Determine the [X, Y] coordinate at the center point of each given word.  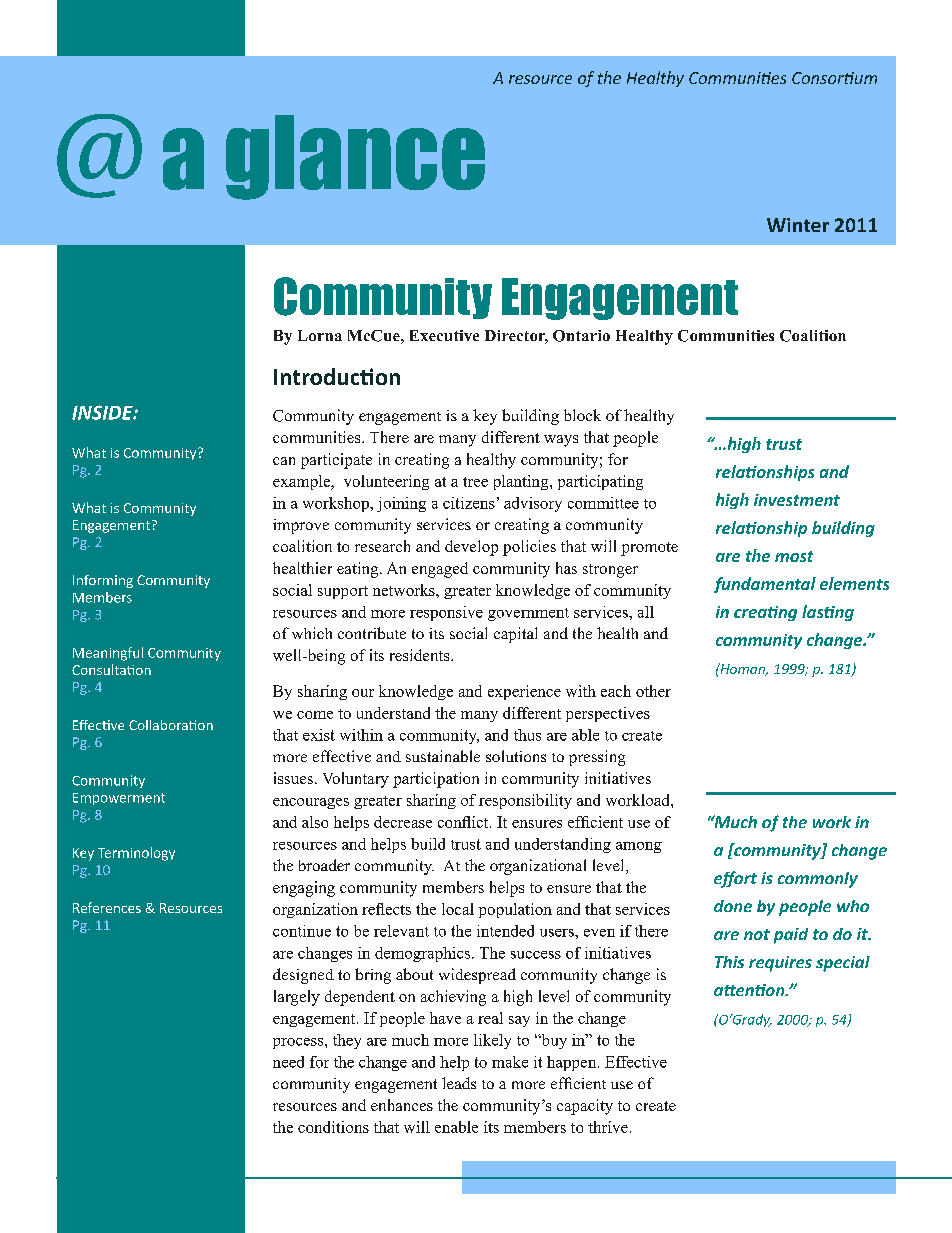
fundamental [765, 585]
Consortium [834, 78]
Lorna [320, 335]
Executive [444, 335]
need [288, 1062]
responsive [446, 613]
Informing [103, 581]
